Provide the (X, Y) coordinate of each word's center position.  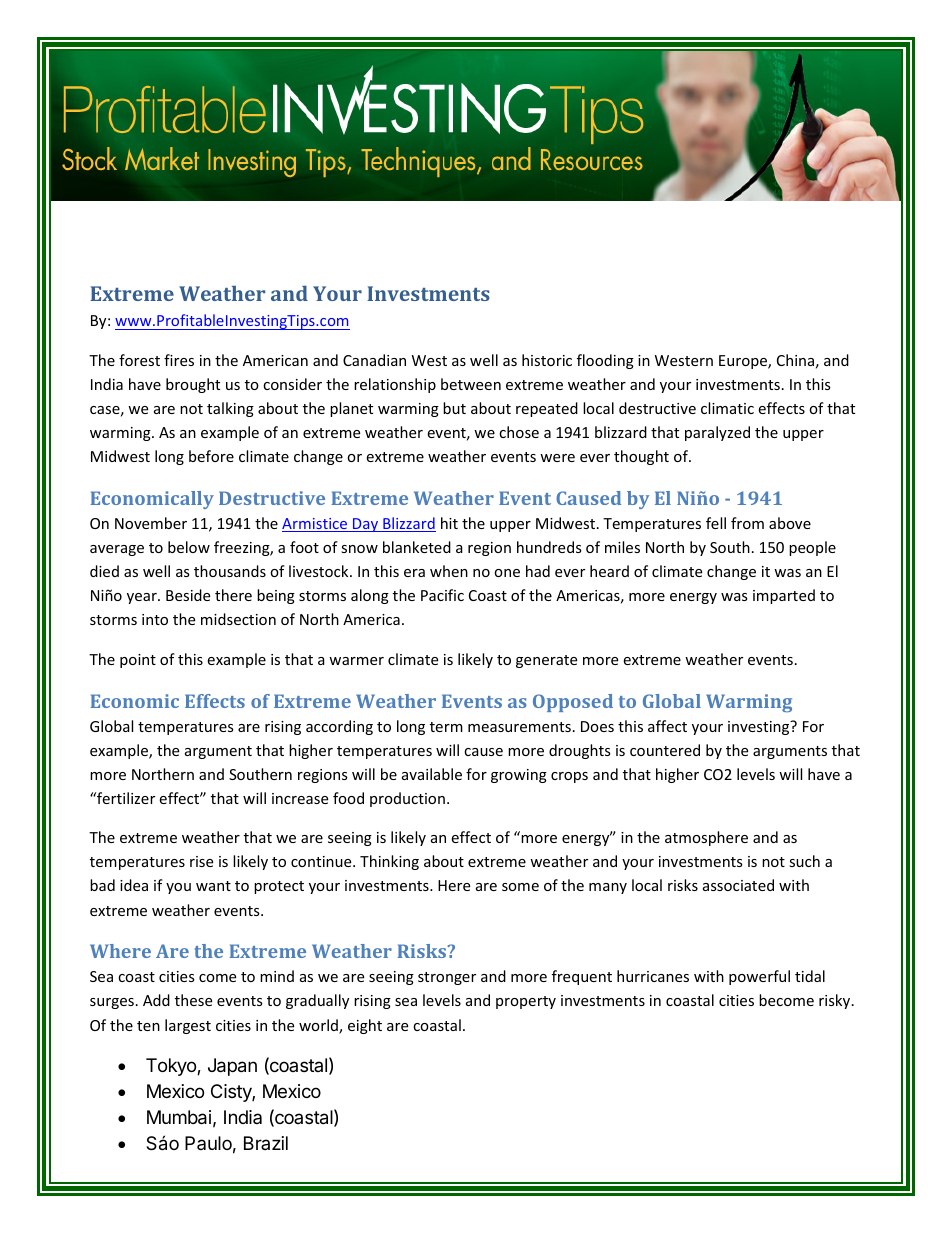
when (449, 571)
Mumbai (179, 1117)
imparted (784, 596)
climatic (727, 408)
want (213, 886)
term (446, 727)
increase (300, 798)
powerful (759, 977)
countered (665, 750)
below (189, 547)
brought (193, 385)
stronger (447, 978)
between (471, 384)
